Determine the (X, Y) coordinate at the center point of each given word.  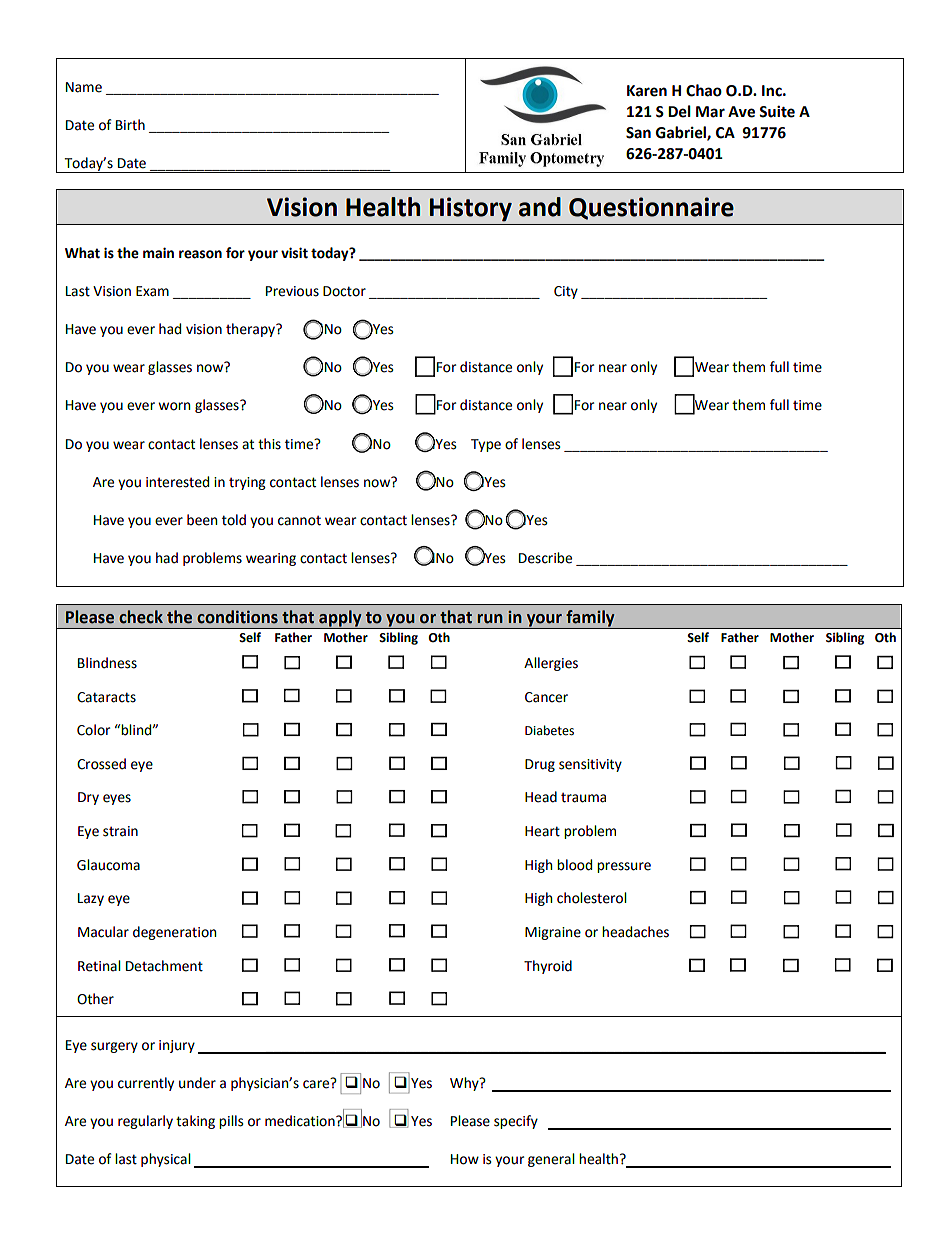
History (471, 209)
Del (679, 111)
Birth (130, 125)
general (551, 1160)
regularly (145, 1122)
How (465, 1159)
